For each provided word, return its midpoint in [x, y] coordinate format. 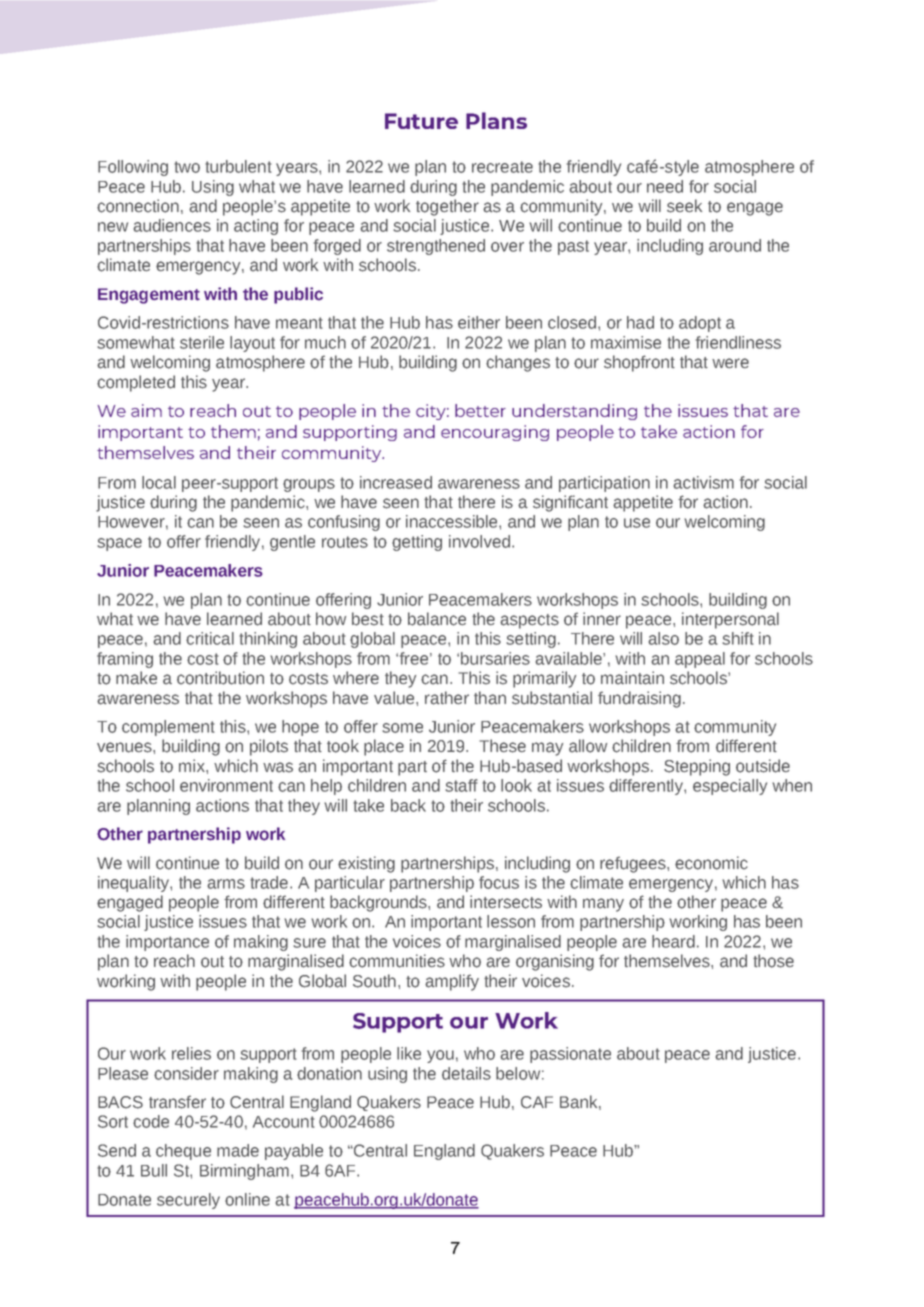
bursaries [495, 658]
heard [673, 941]
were [730, 363]
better [480, 410]
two [187, 167]
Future [421, 121]
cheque [183, 1152]
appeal [700, 660]
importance [167, 943]
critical [210, 638]
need [665, 186]
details [466, 1073]
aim [146, 410]
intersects [506, 902]
